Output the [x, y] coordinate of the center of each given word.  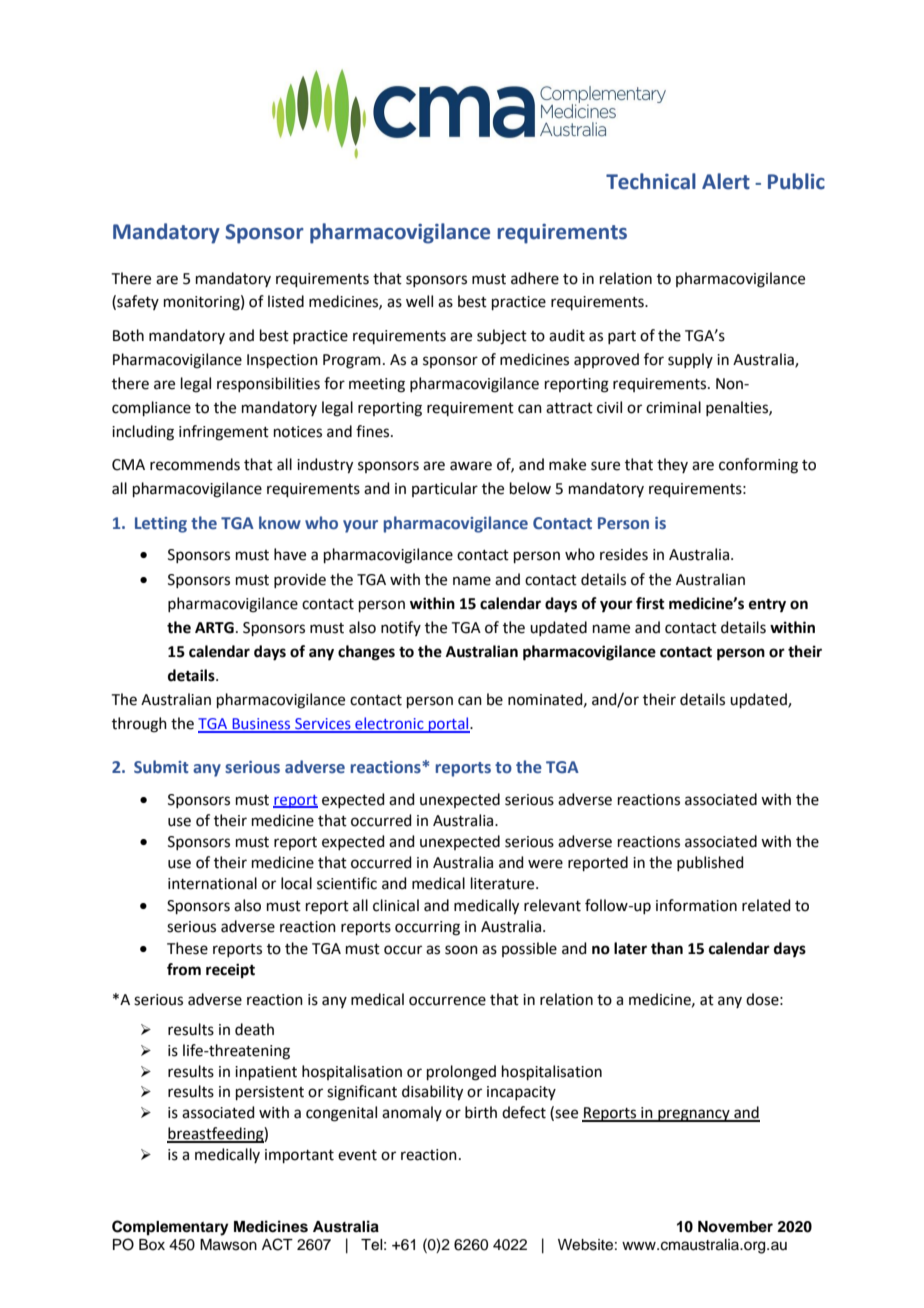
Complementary [170, 1228]
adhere [535, 278]
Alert [726, 181]
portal [449, 725]
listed [286, 301]
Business [261, 725]
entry [767, 606]
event [357, 1155]
